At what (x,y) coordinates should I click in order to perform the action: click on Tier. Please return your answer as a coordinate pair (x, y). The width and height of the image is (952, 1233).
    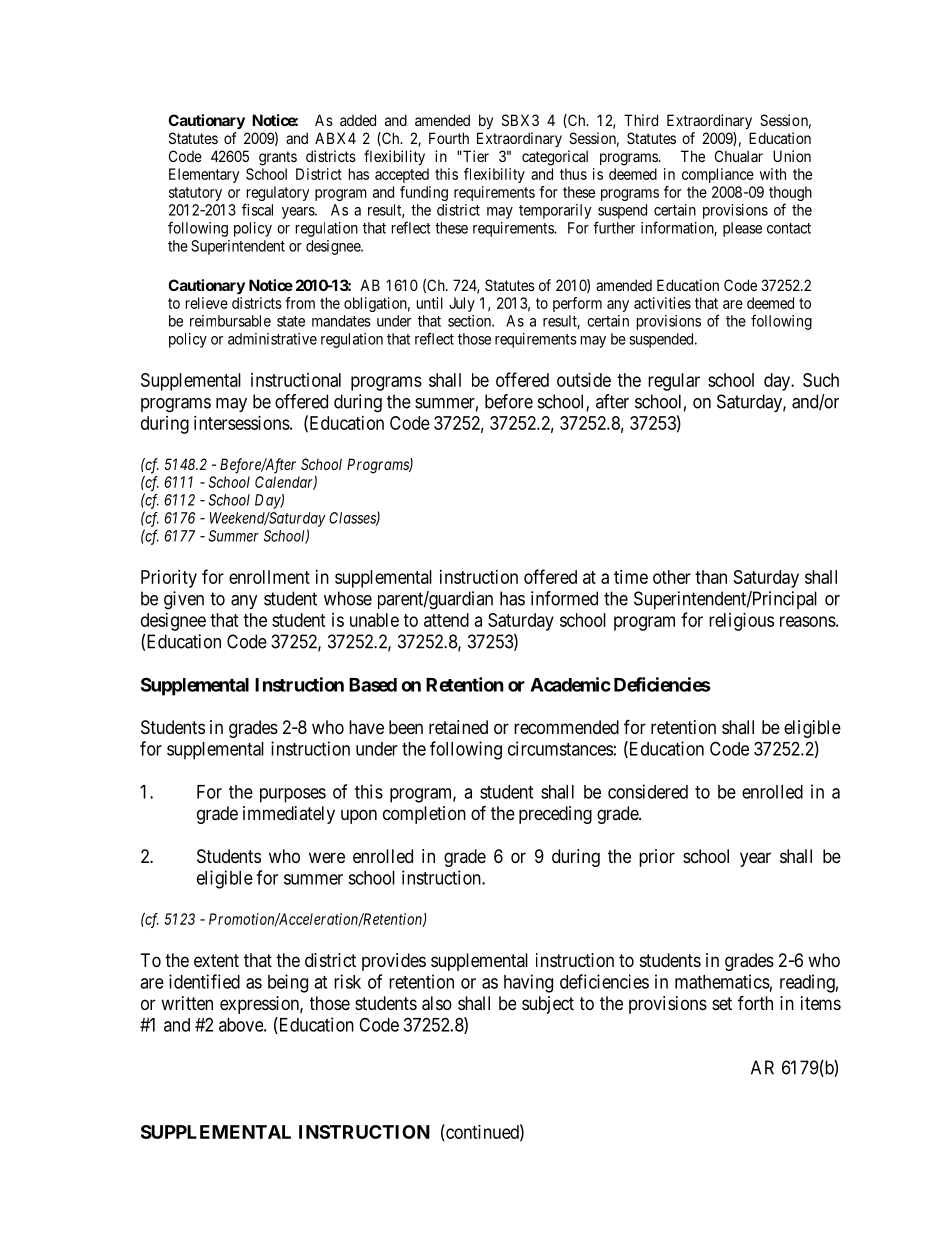
    Looking at the image, I should click on (475, 156).
